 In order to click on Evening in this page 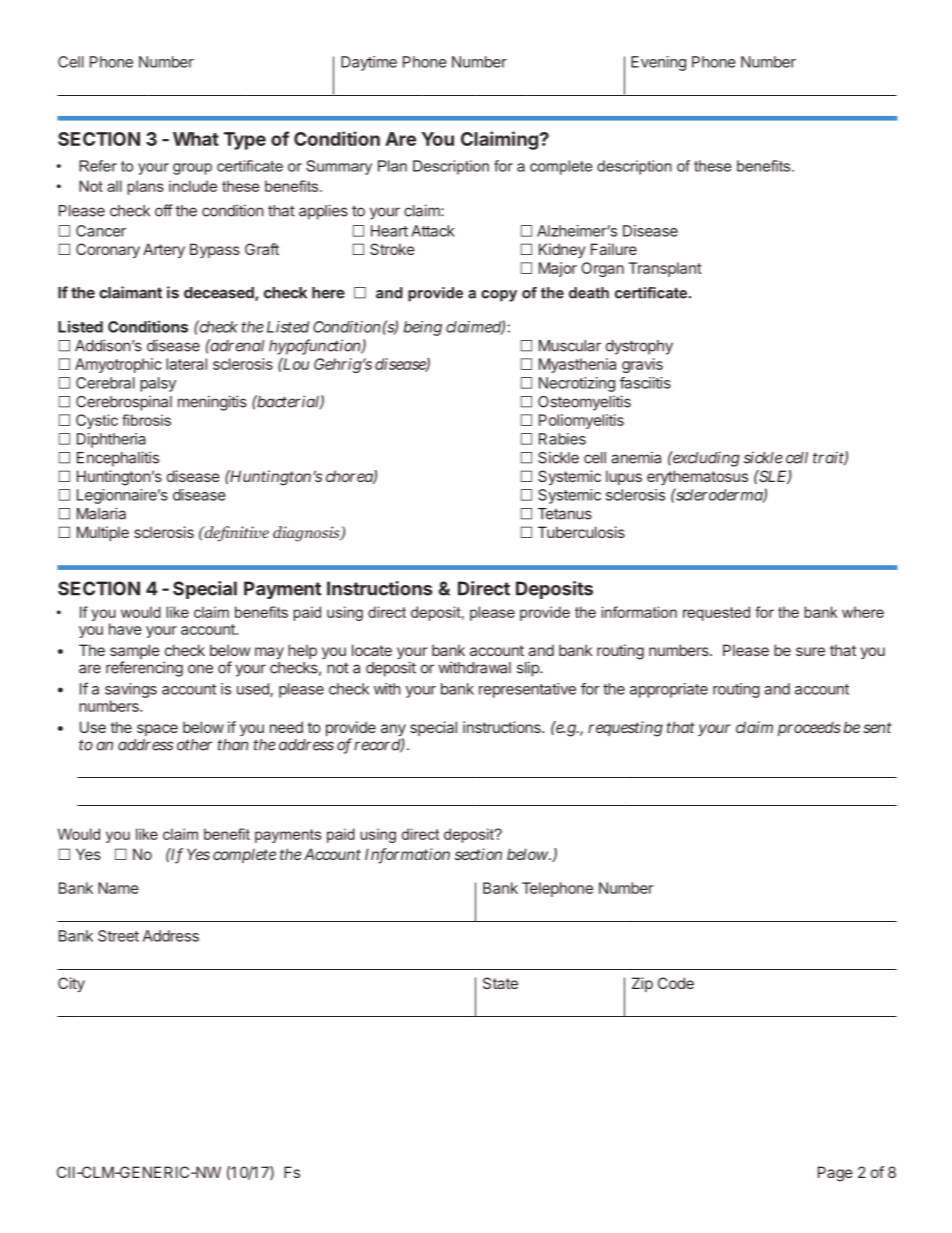, I will do `click(658, 63)`.
